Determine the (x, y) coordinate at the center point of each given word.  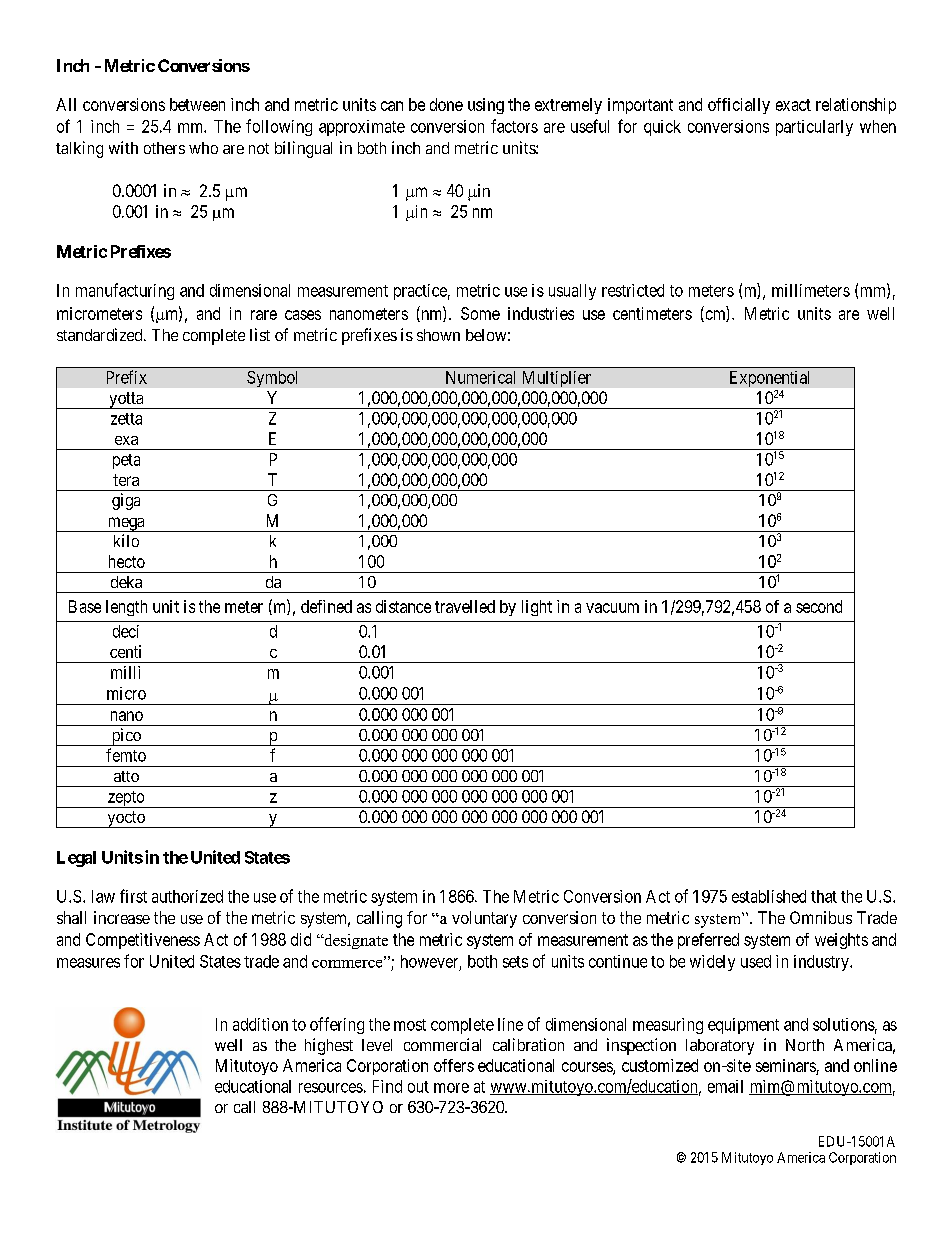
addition (260, 1024)
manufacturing (125, 291)
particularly (814, 128)
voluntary (484, 919)
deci (126, 631)
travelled (465, 606)
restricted (633, 290)
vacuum (612, 608)
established (769, 896)
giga (126, 501)
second (819, 606)
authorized (187, 896)
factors (514, 126)
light (537, 608)
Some (480, 313)
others (164, 148)
